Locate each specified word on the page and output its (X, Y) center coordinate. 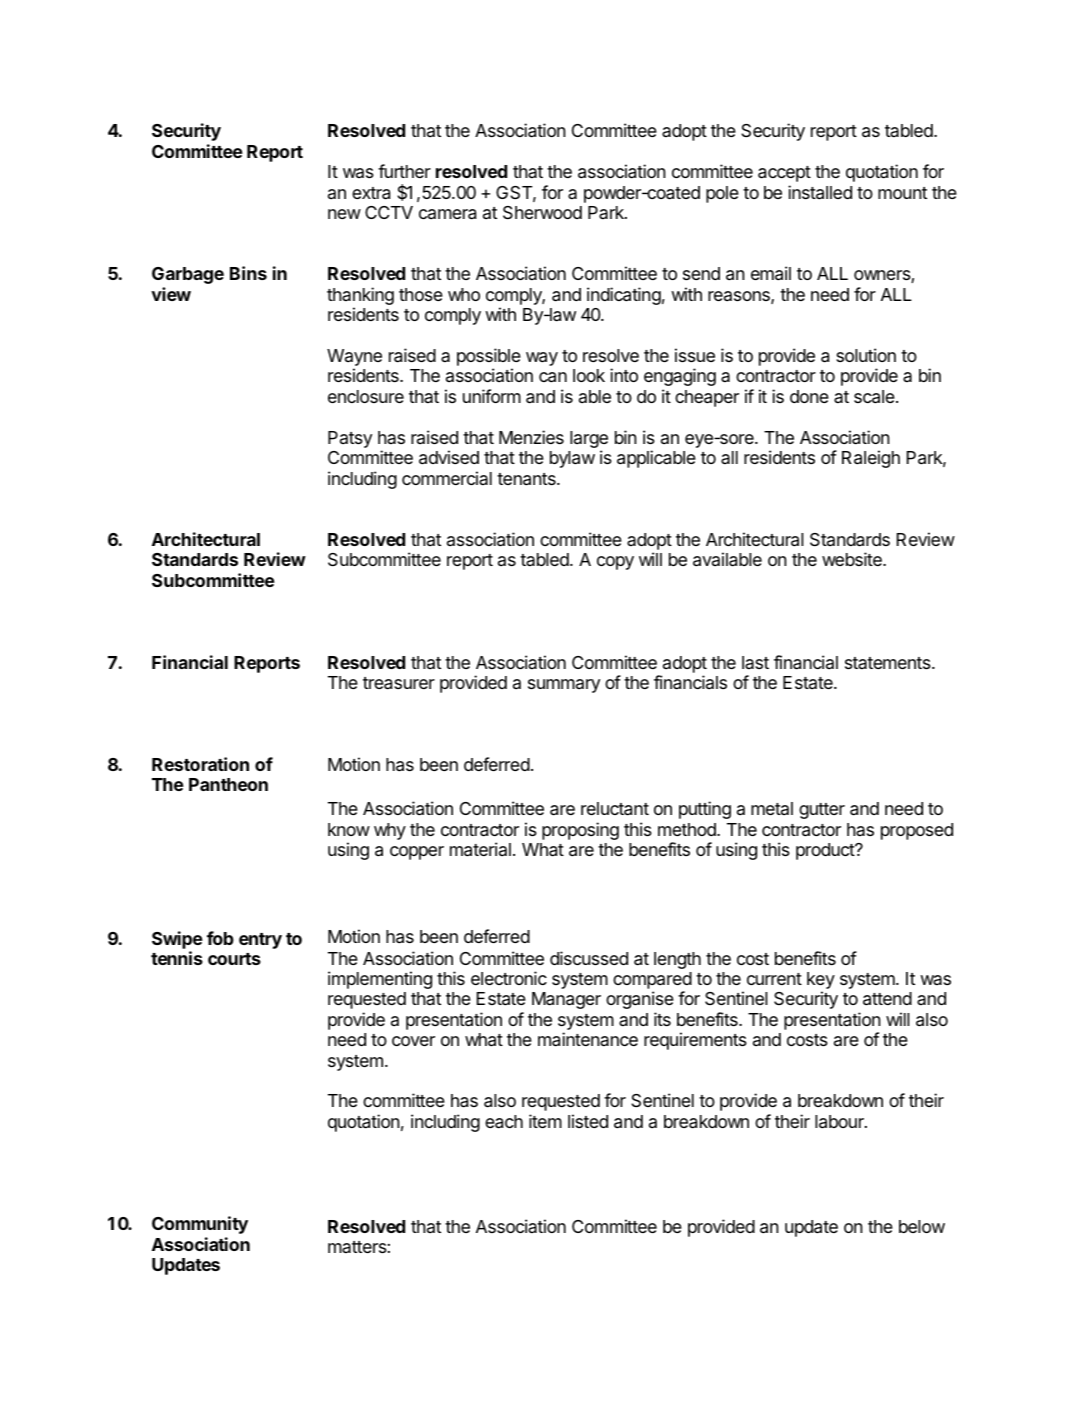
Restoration (200, 764)
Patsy (350, 439)
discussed (589, 958)
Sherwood (542, 213)
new (344, 214)
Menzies (531, 437)
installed (820, 192)
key (821, 980)
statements (889, 663)
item (545, 1121)
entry (260, 941)
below (922, 1226)
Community (200, 1225)
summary (564, 686)
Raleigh (871, 459)
